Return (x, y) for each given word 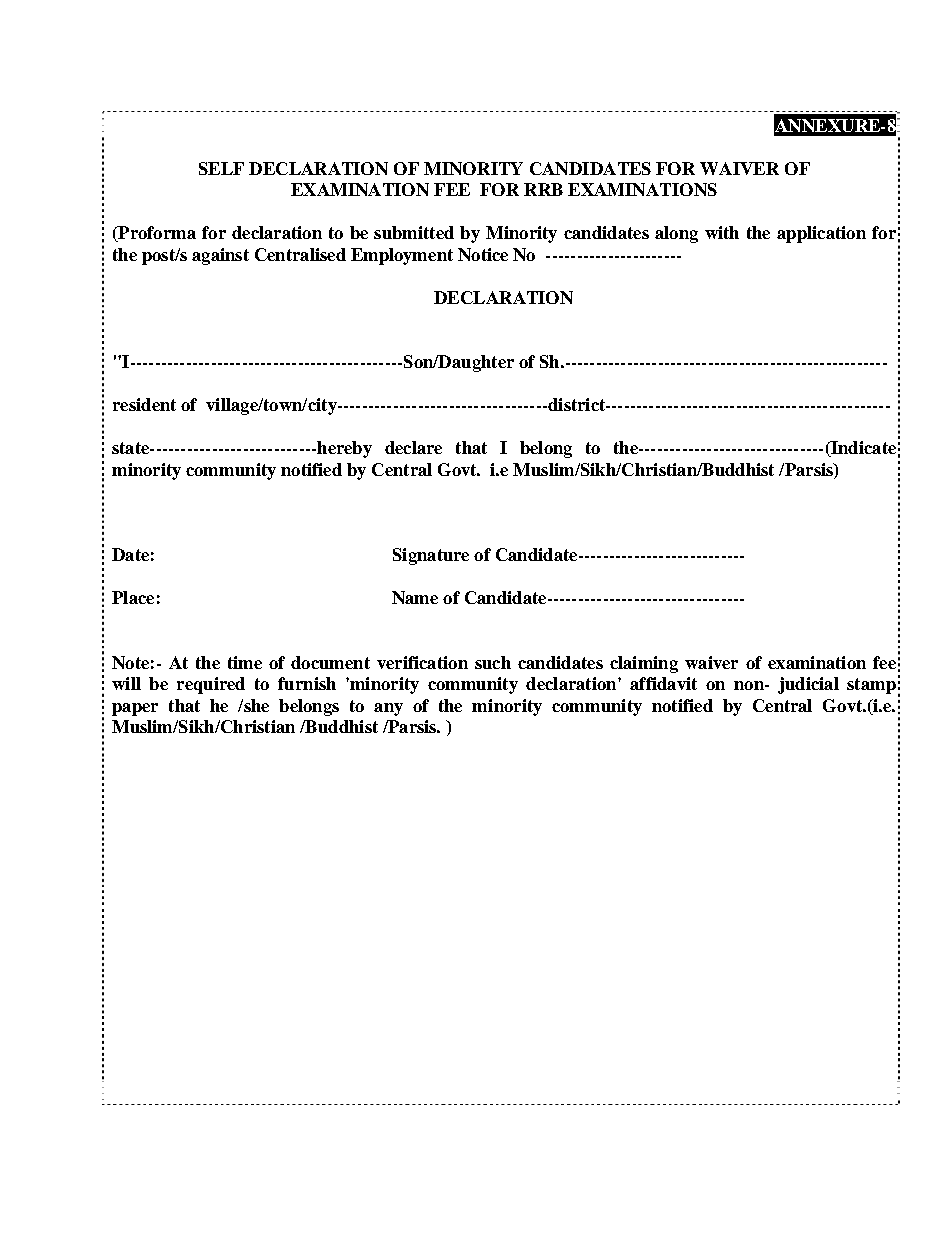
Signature (431, 556)
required (211, 685)
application (821, 234)
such (493, 662)
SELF (221, 168)
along (676, 234)
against (220, 256)
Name (415, 597)
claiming (644, 664)
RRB (543, 189)
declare (413, 447)
